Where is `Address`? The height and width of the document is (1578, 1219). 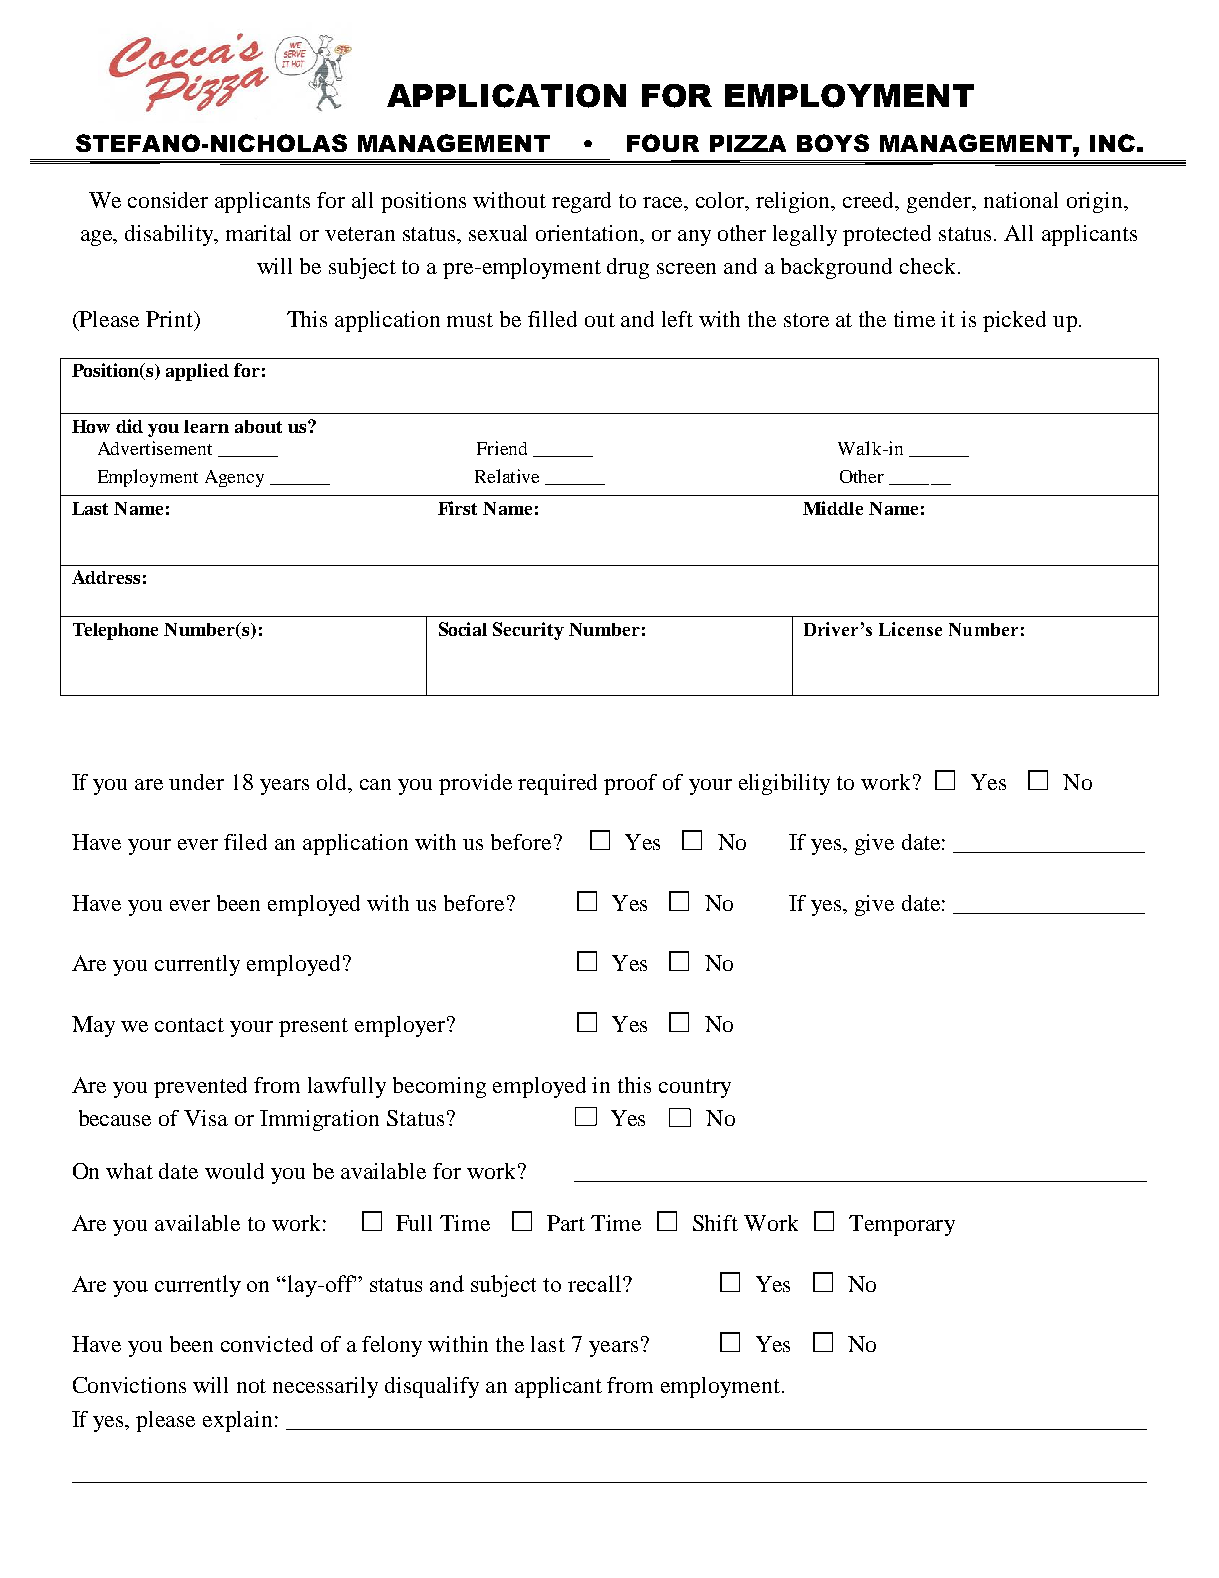 Address is located at coordinates (106, 577).
